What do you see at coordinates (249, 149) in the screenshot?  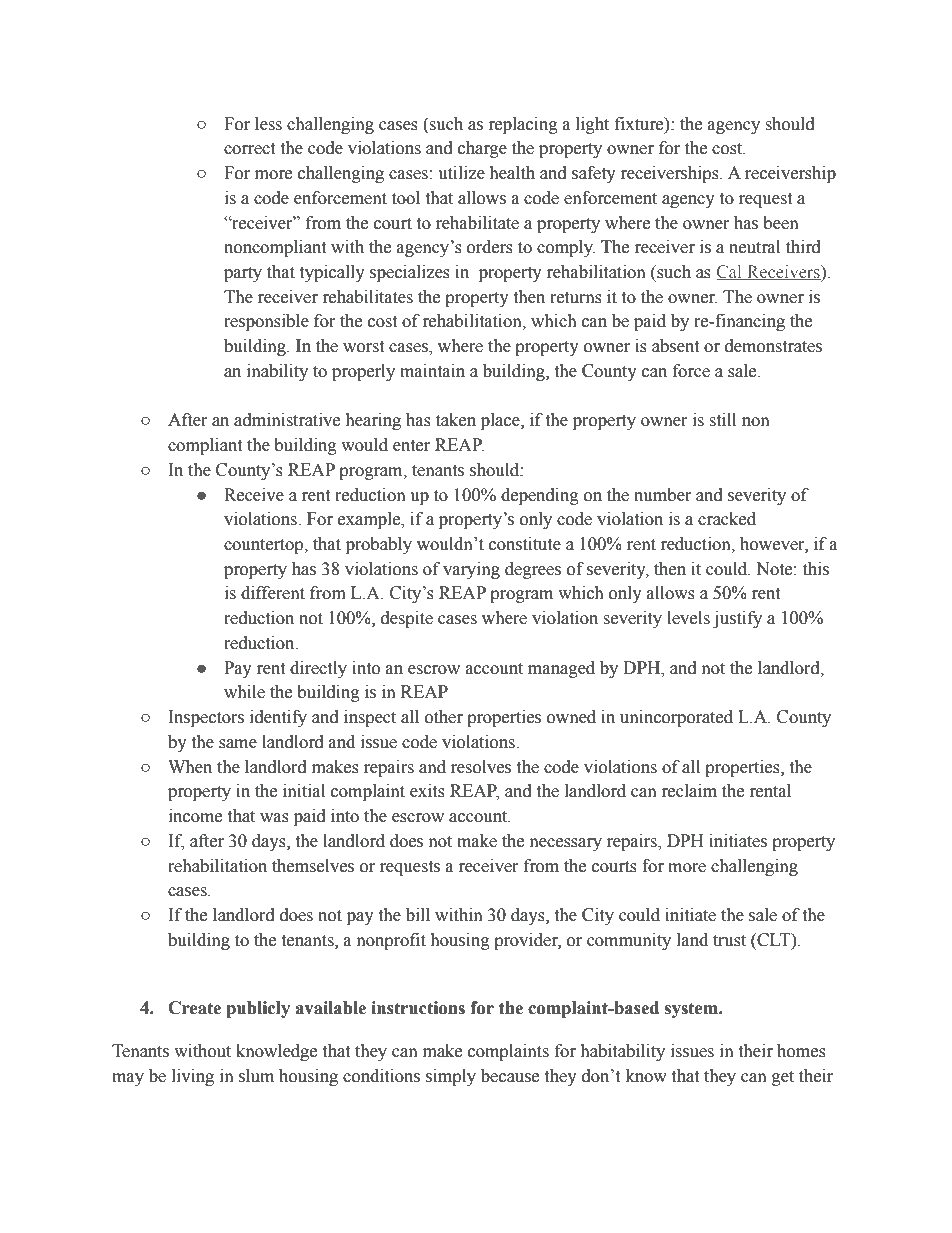 I see `correct` at bounding box center [249, 149].
